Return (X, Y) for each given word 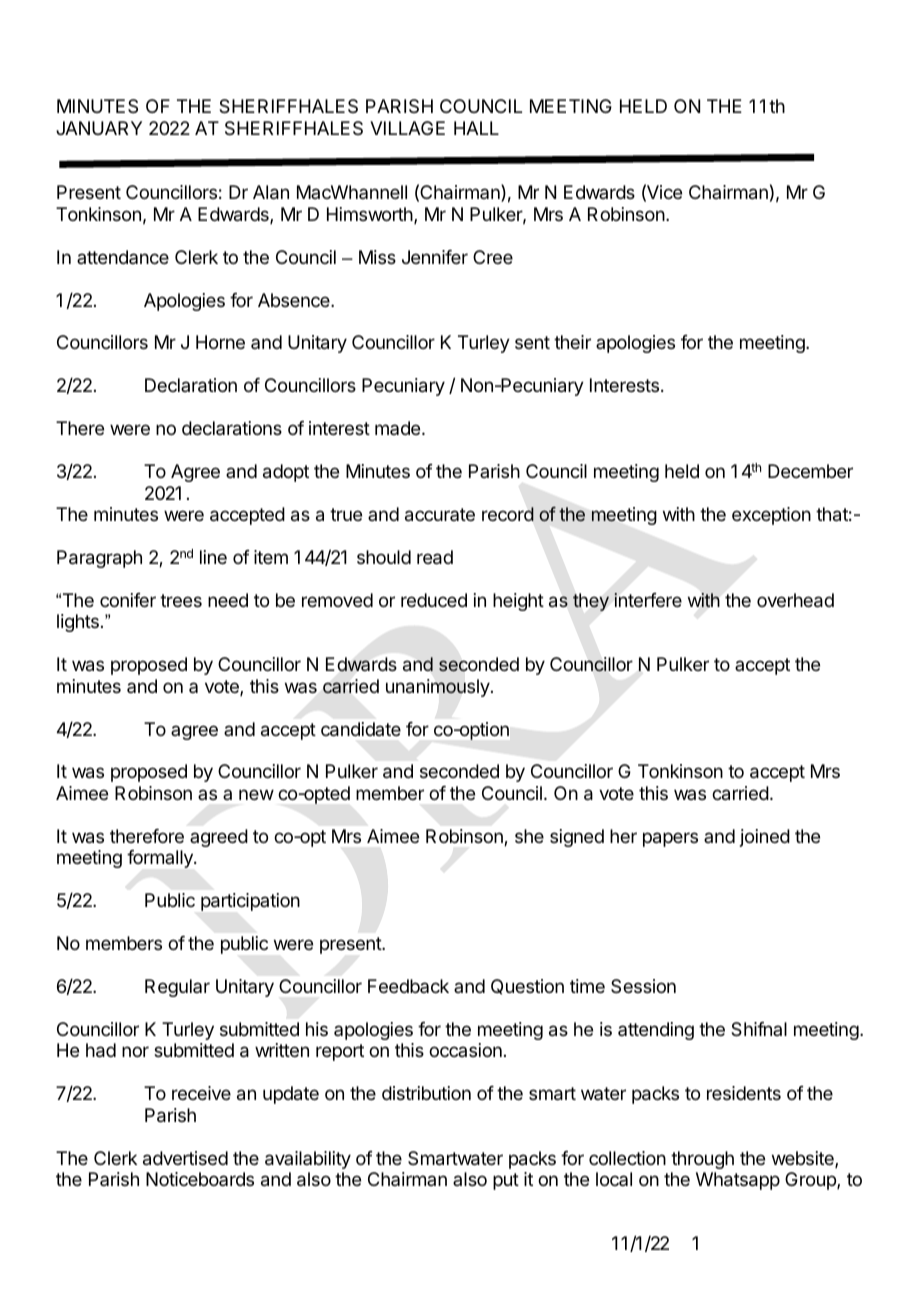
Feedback (408, 986)
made (399, 428)
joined (765, 838)
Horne (220, 342)
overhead (795, 600)
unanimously (438, 688)
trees (181, 600)
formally (161, 859)
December (810, 471)
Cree (493, 257)
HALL (476, 128)
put (506, 1181)
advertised (185, 1158)
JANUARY (99, 128)
